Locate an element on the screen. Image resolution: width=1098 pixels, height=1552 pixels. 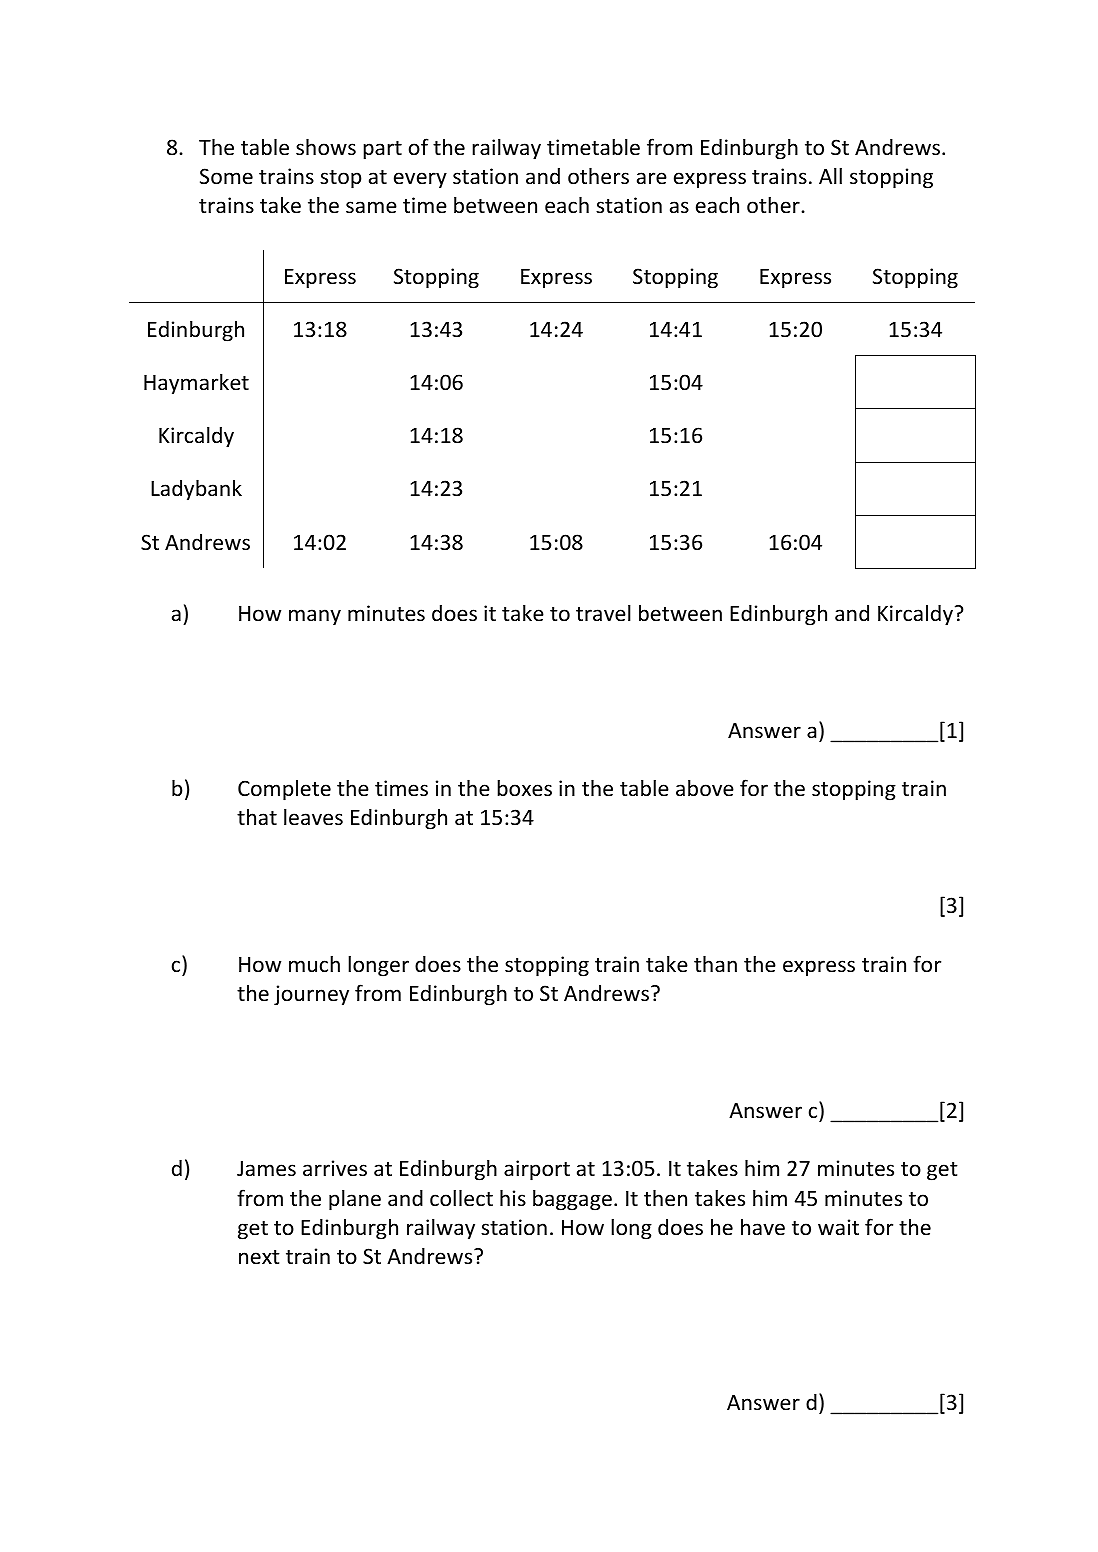
travel is located at coordinates (603, 613).
